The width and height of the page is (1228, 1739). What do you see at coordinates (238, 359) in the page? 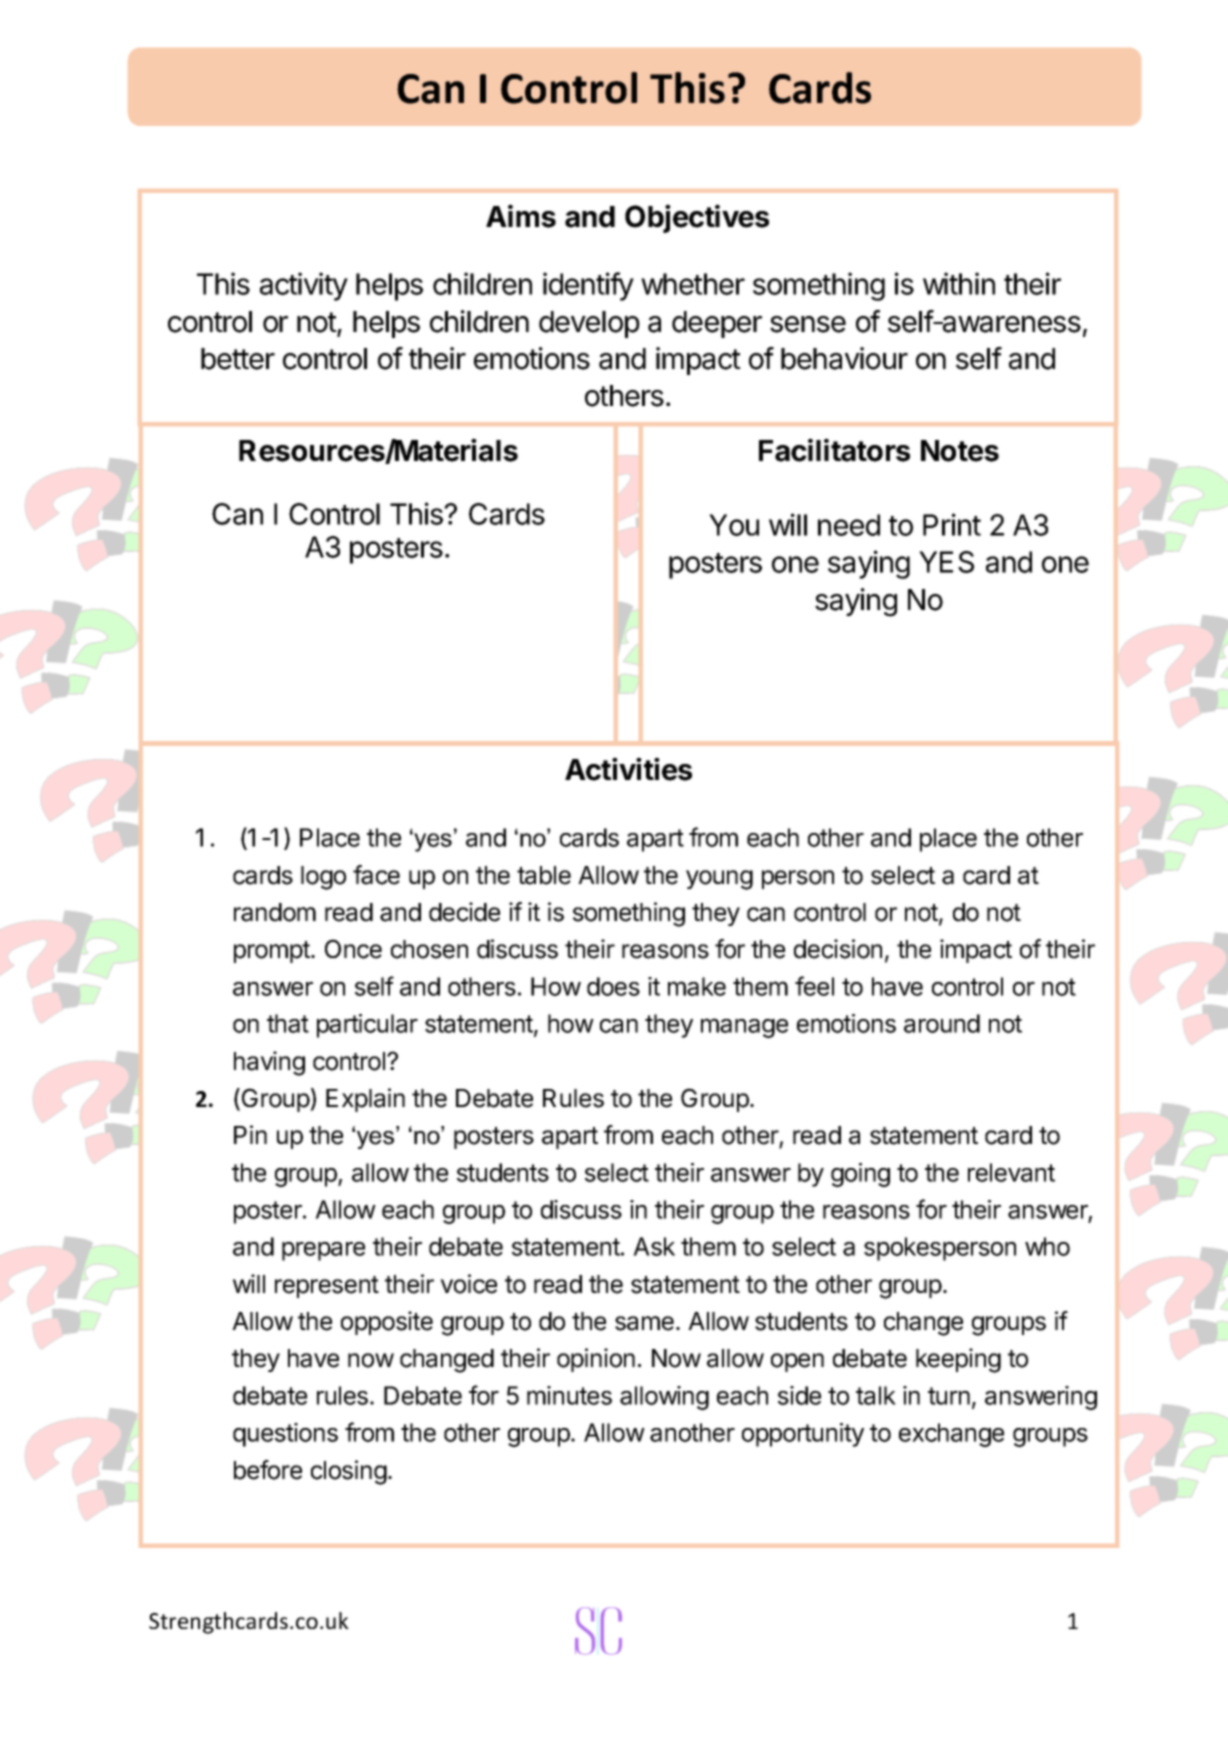
I see `better` at bounding box center [238, 359].
